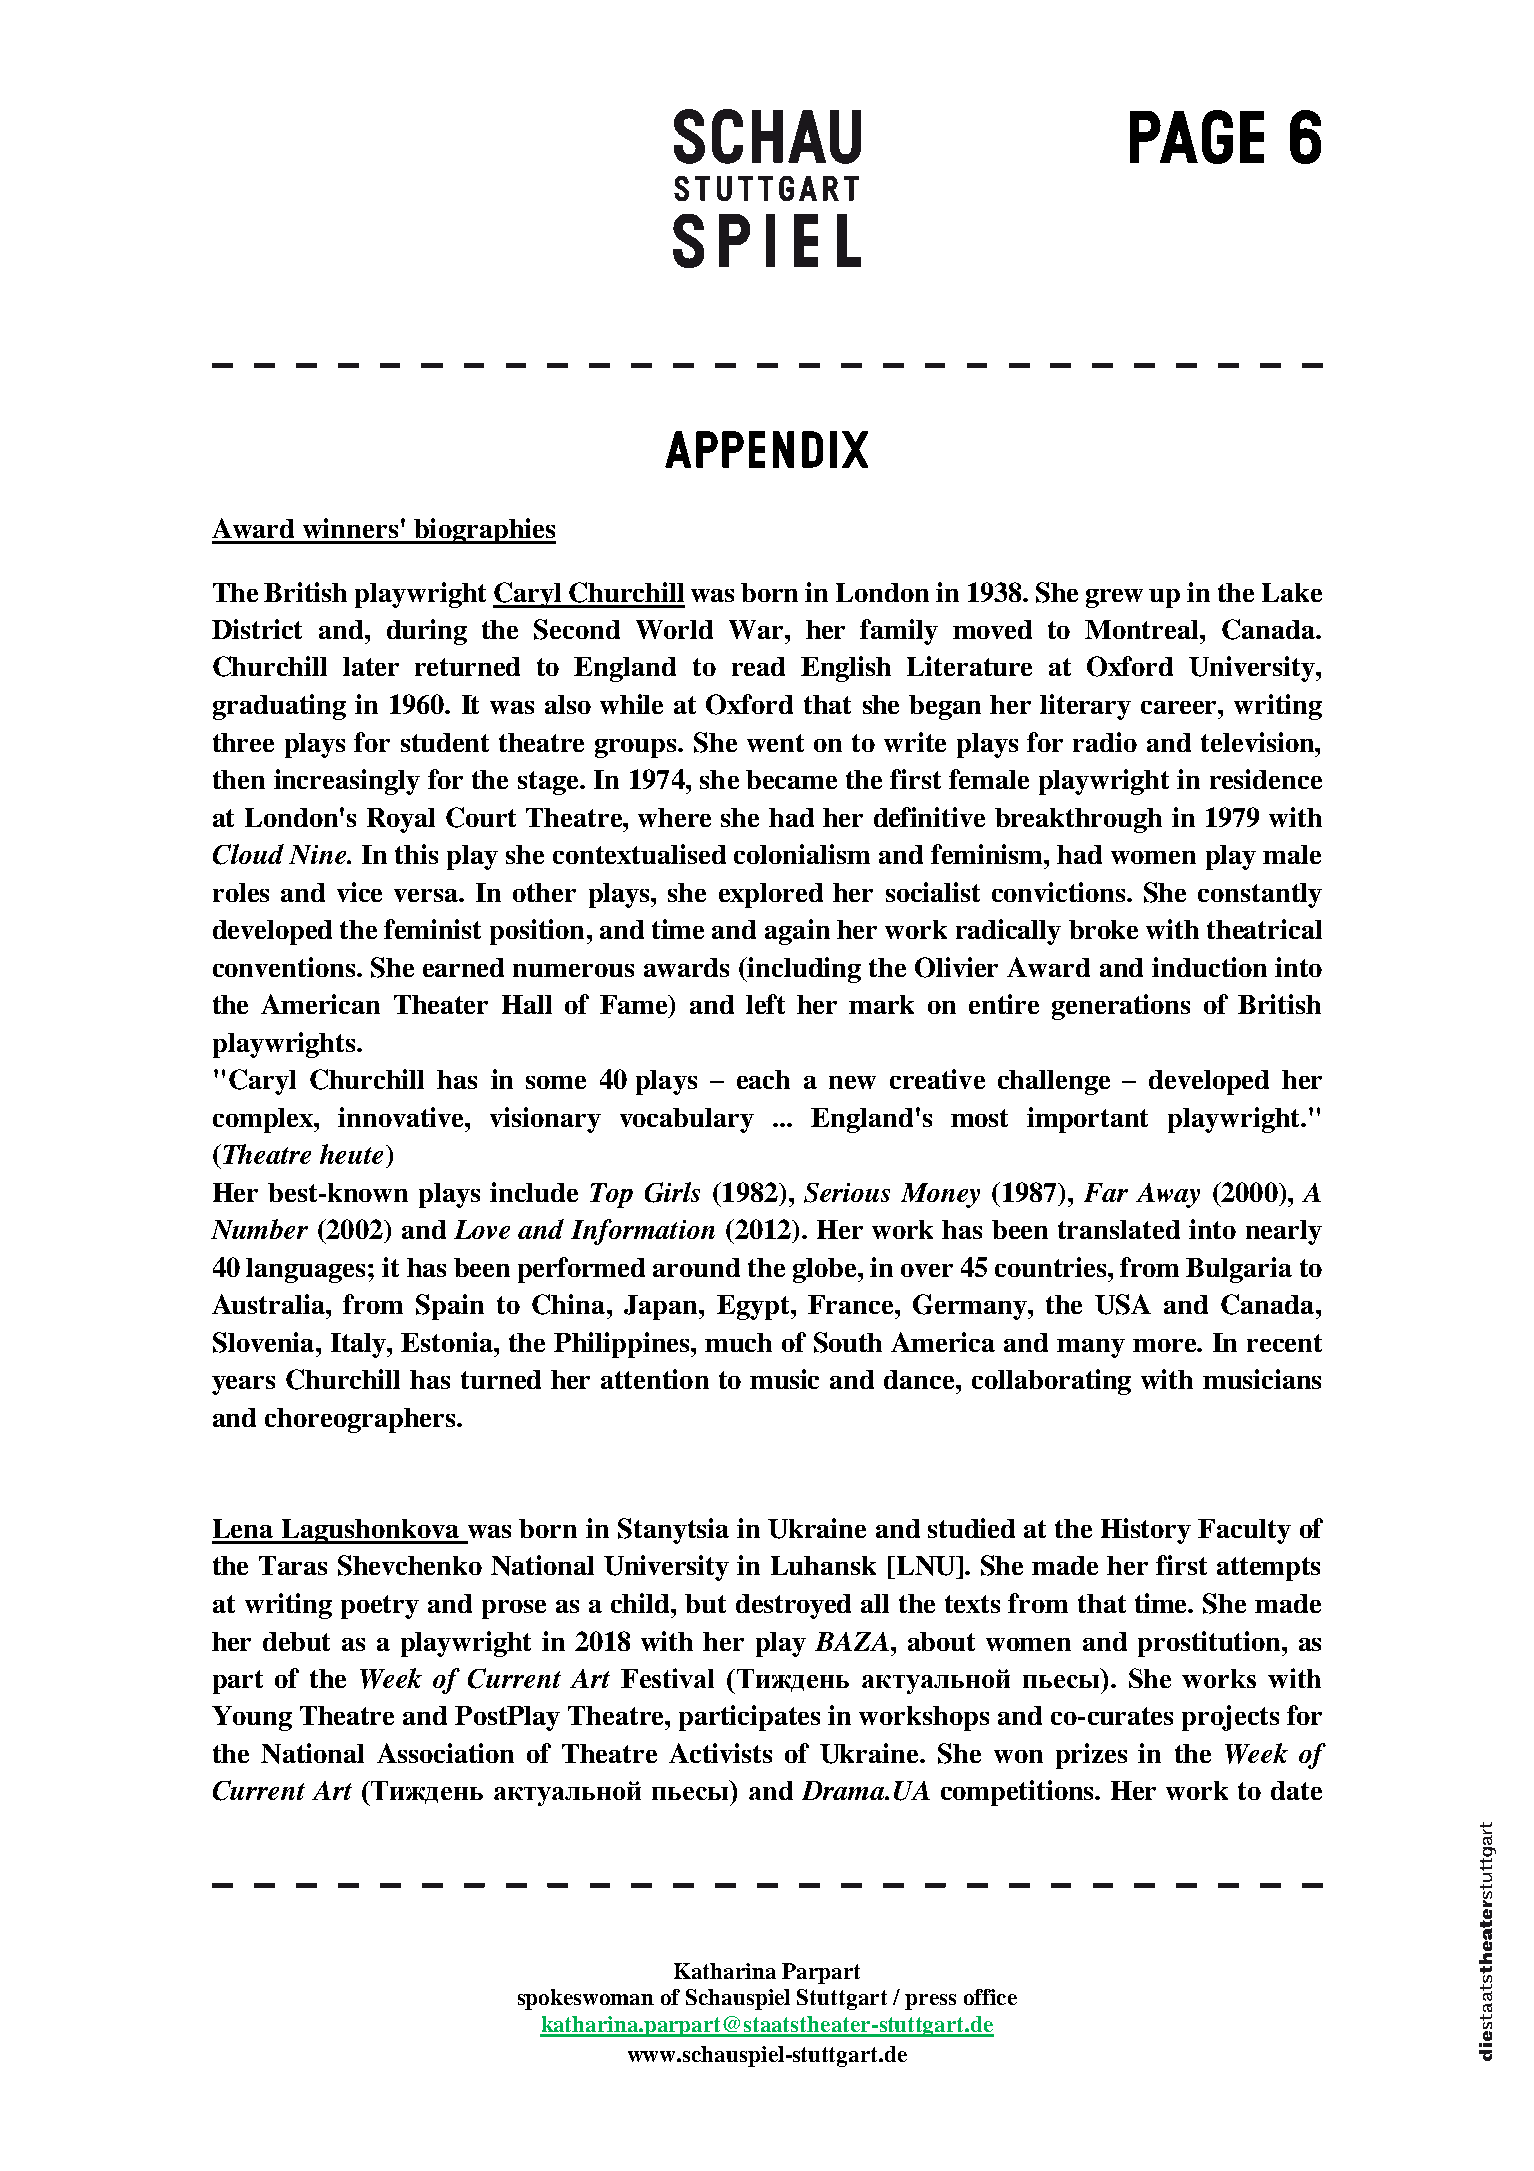  I want to click on biographies, so click(484, 531).
